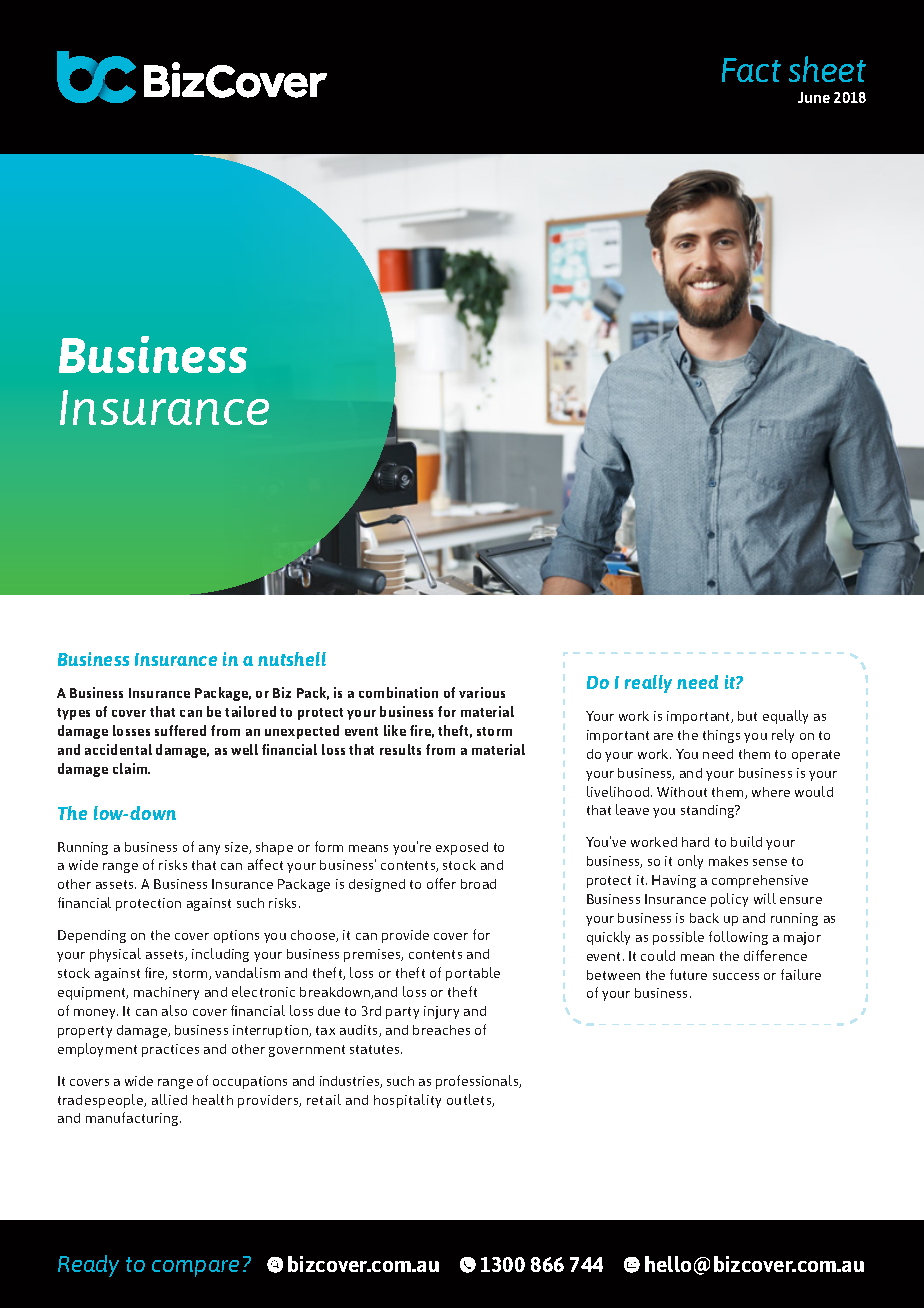  Describe the element at coordinates (648, 684) in the screenshot. I see `really` at that location.
